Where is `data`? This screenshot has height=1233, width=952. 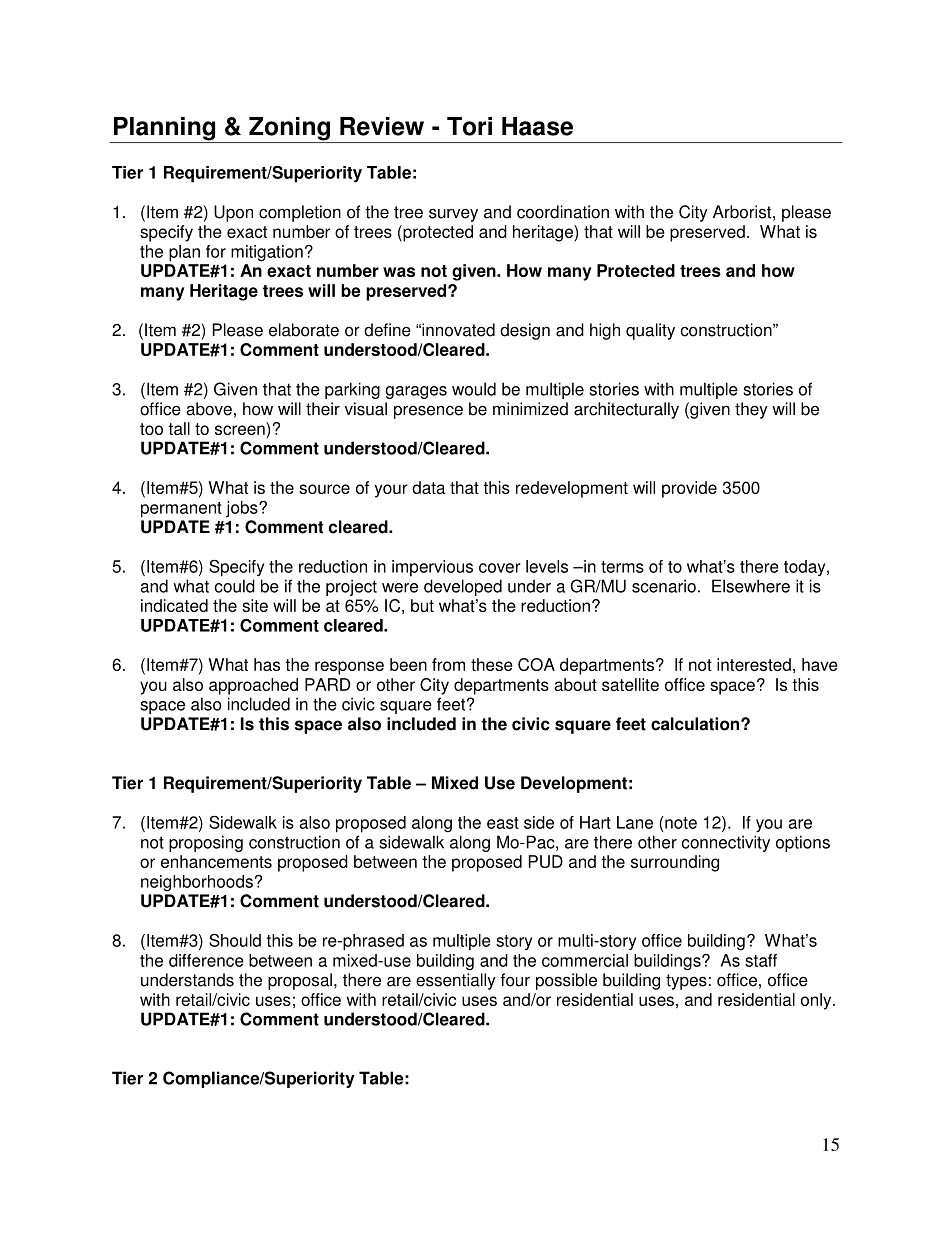 data is located at coordinates (428, 487).
